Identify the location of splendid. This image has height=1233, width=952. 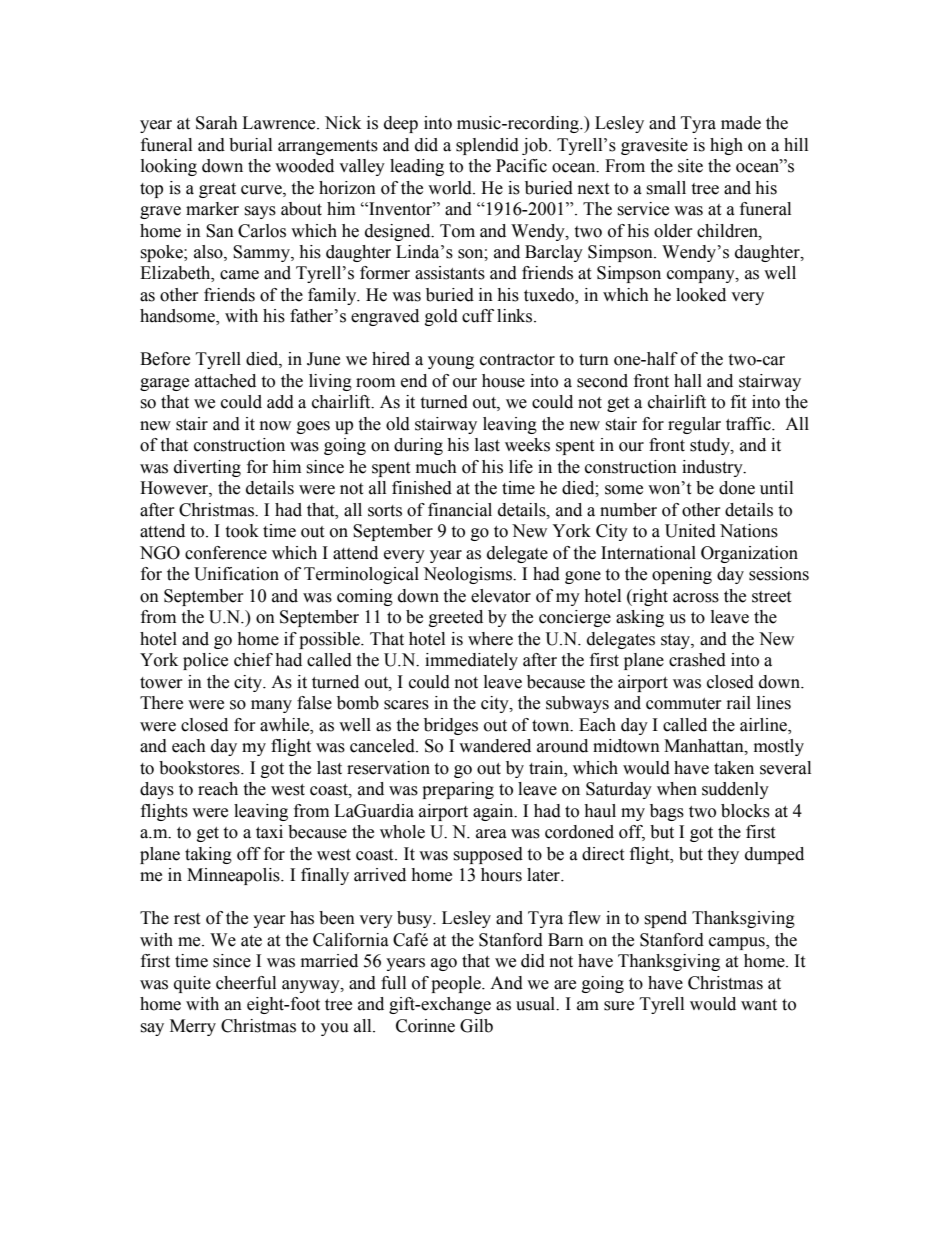
(487, 146).
